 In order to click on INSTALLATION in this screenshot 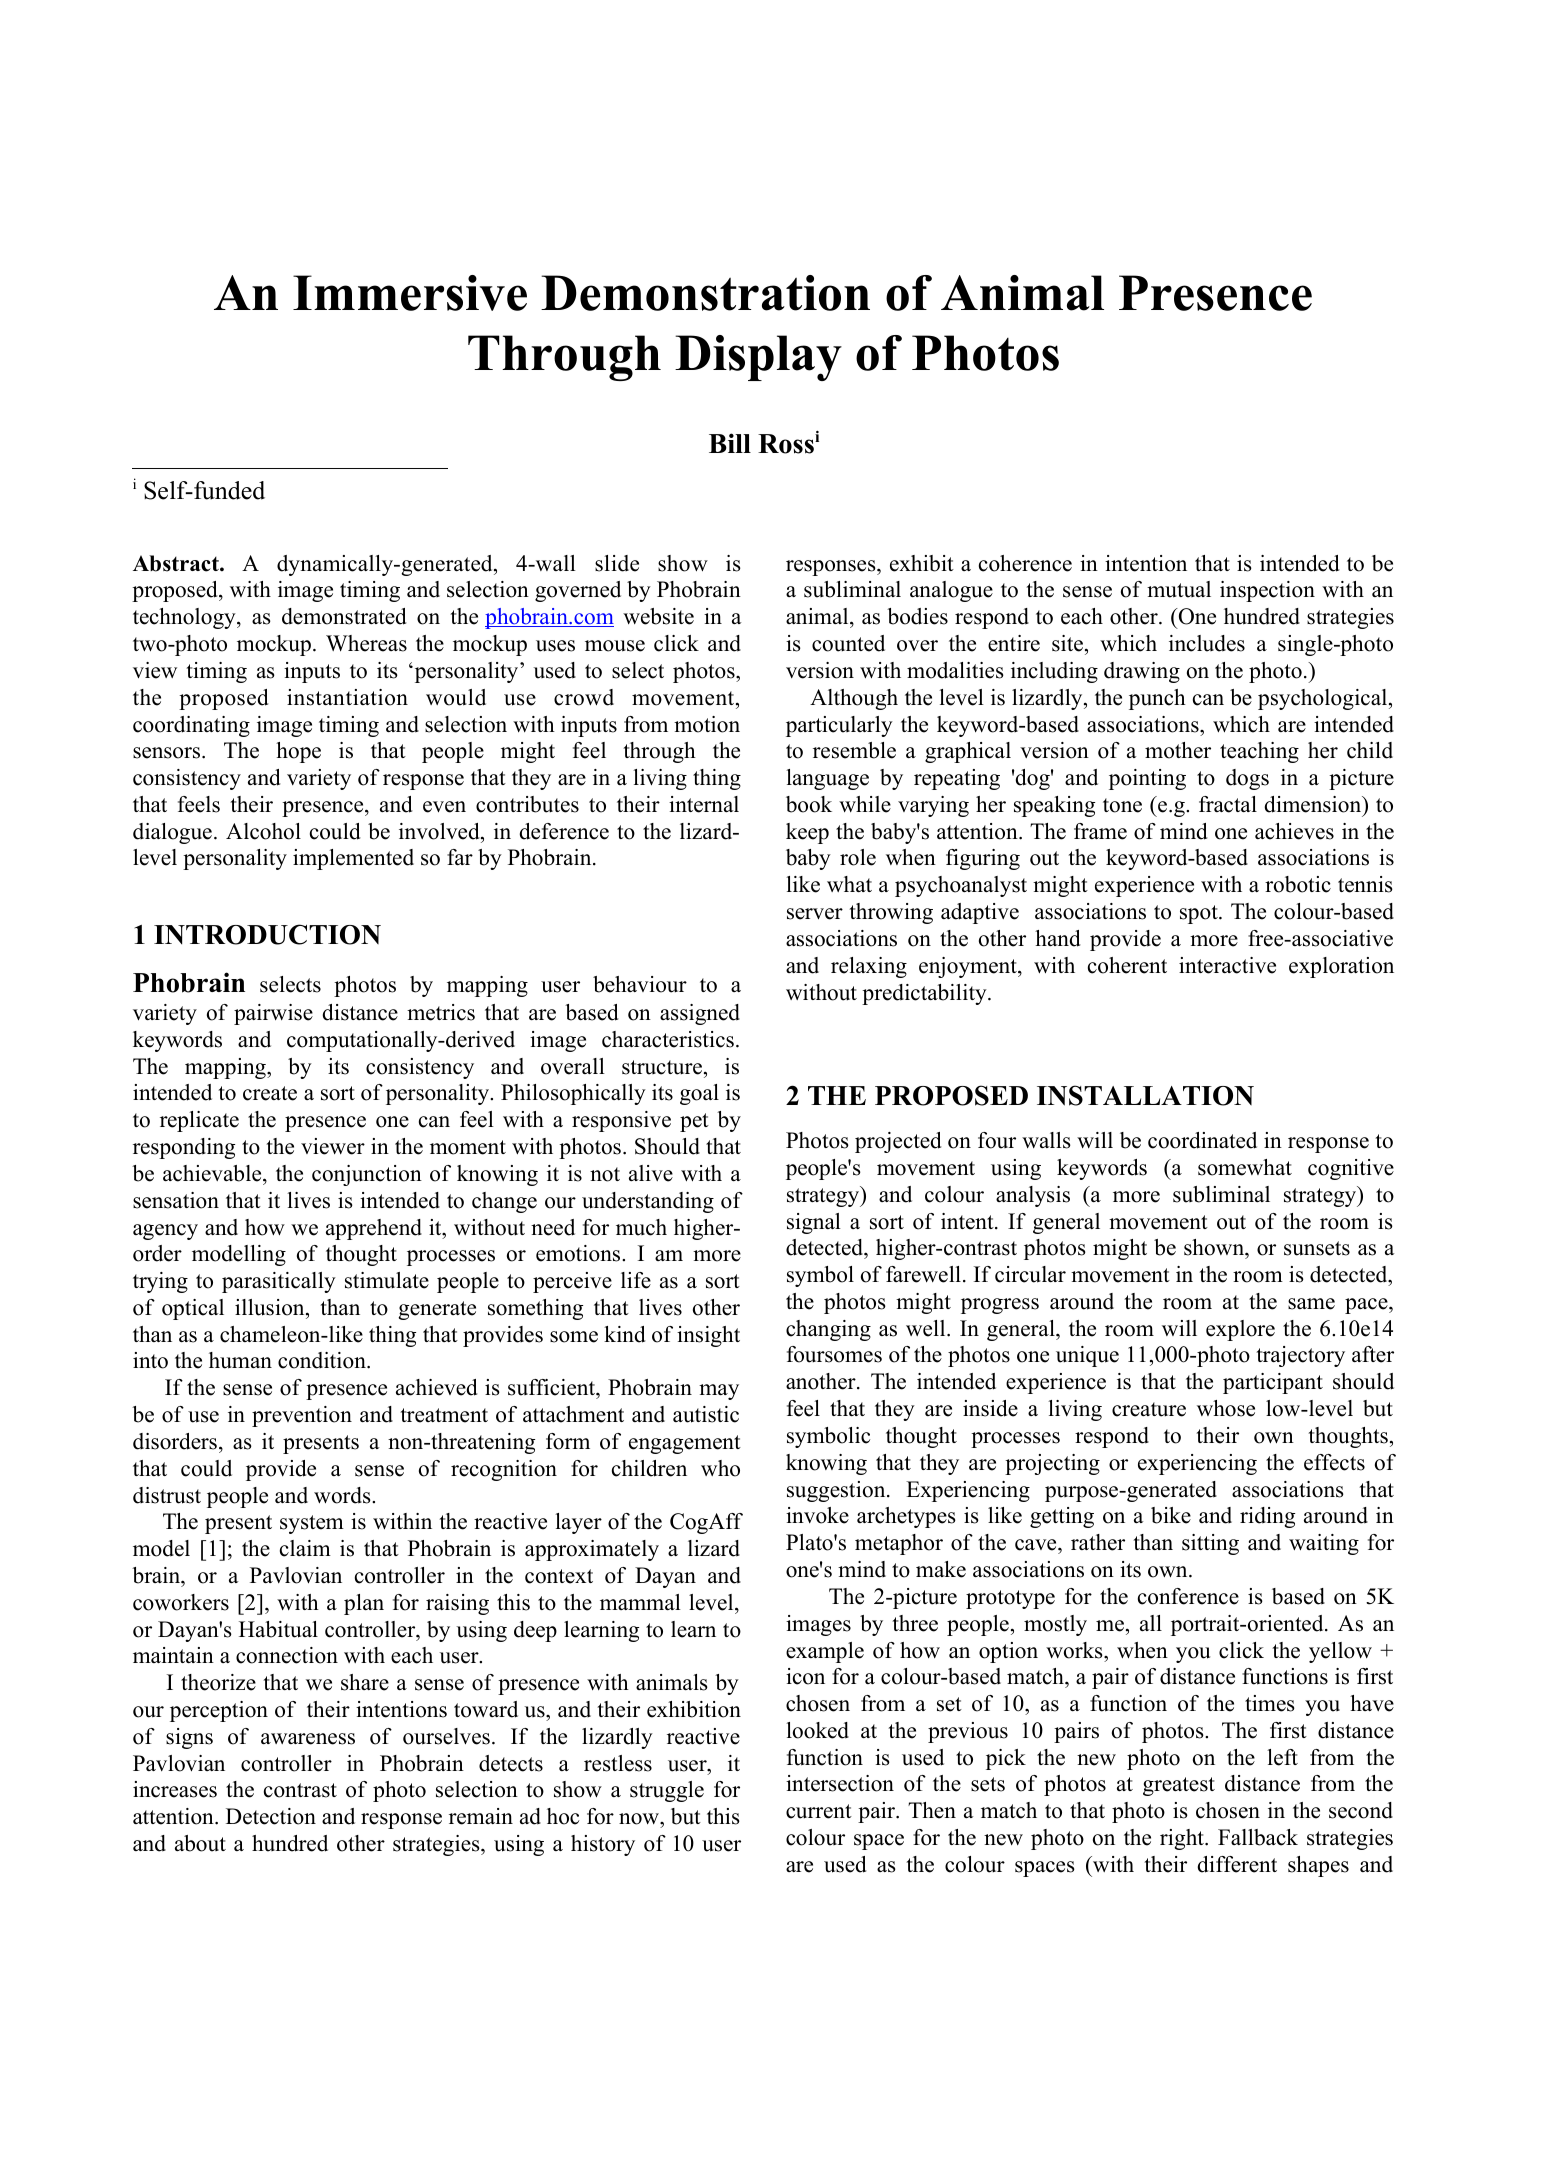, I will do `click(1145, 1095)`.
